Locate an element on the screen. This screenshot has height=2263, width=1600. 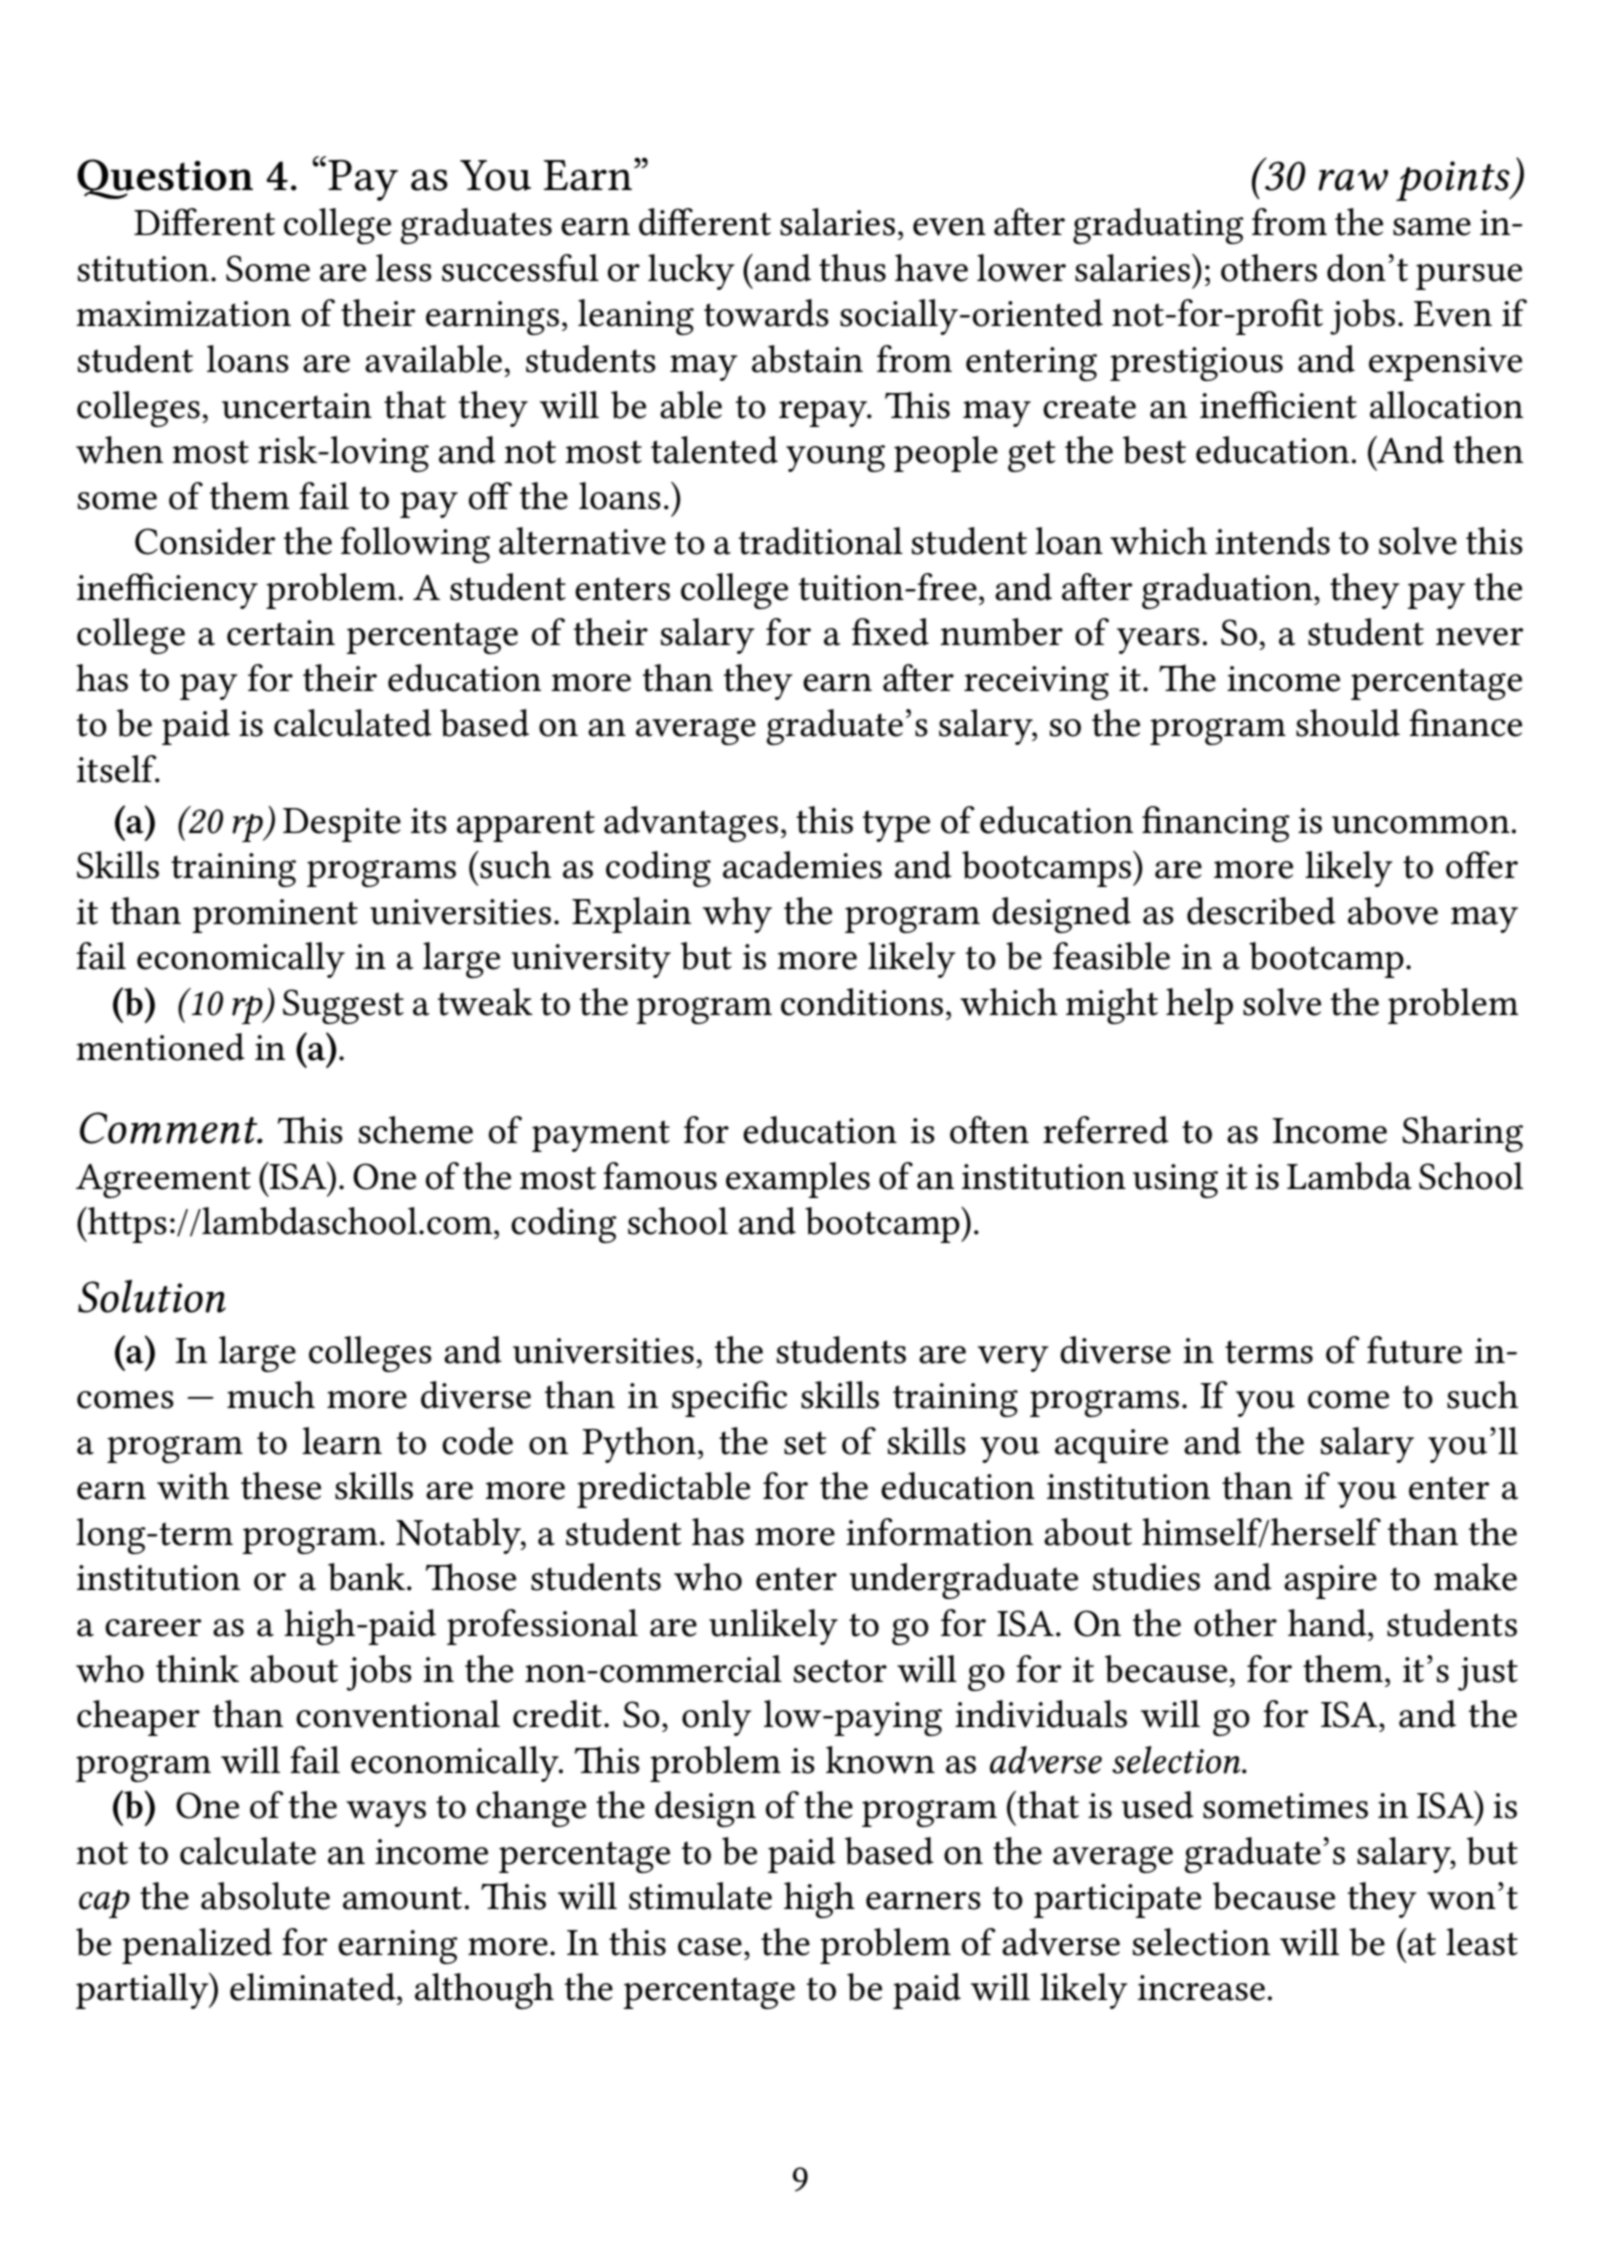
case is located at coordinates (710, 1947).
